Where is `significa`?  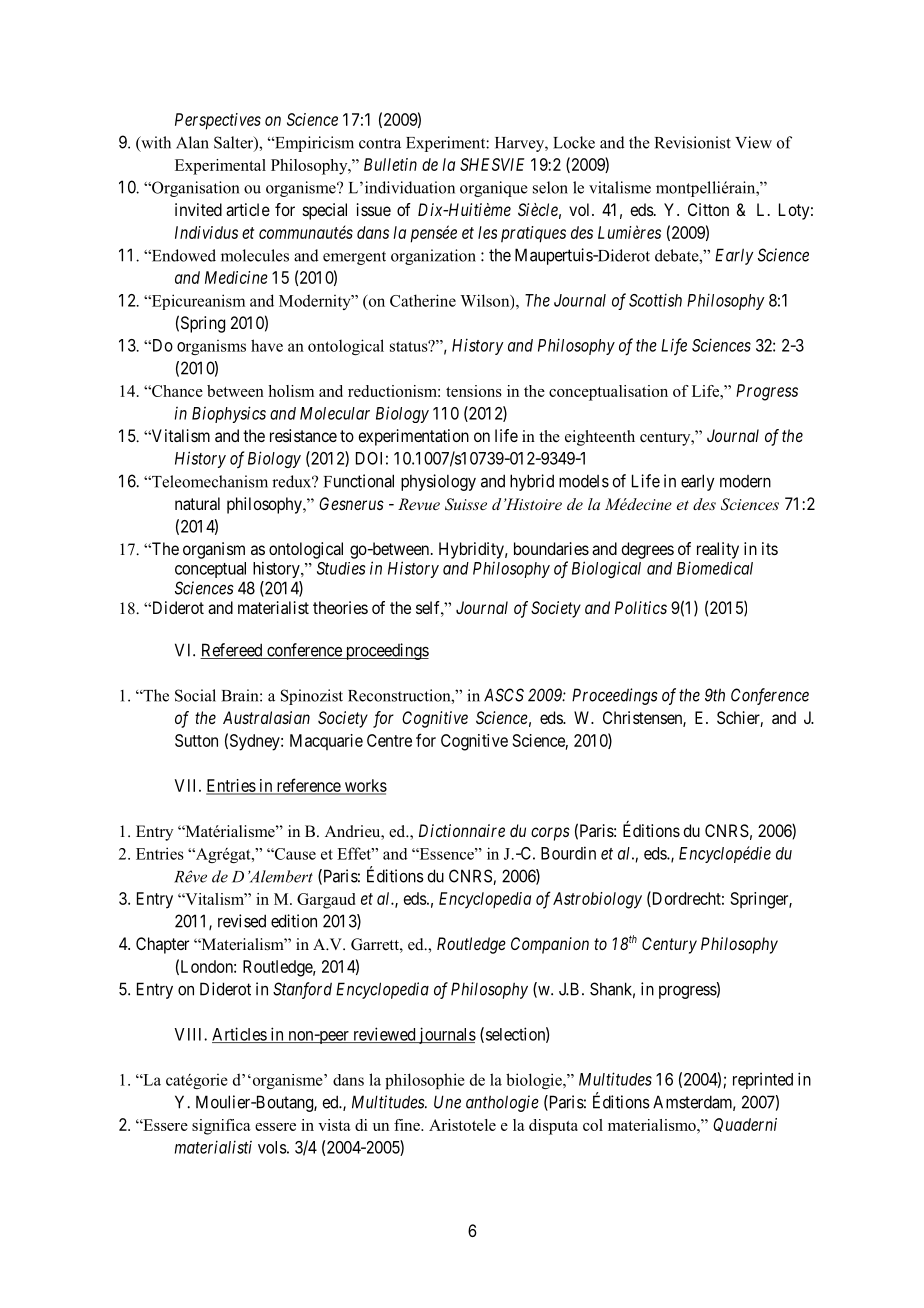
significa is located at coordinates (221, 1127).
